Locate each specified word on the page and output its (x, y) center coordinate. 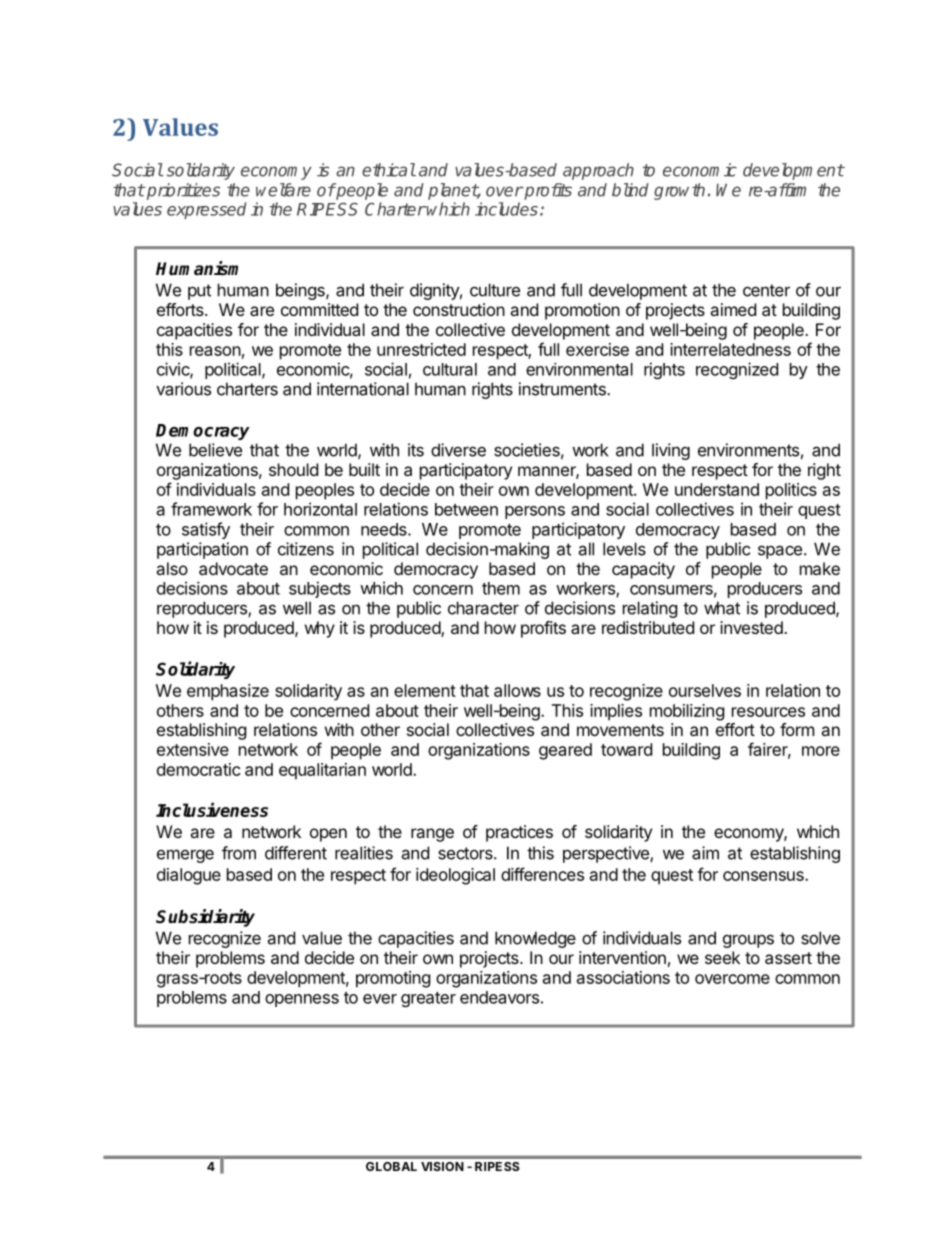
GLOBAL (391, 1166)
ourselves (705, 690)
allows (517, 690)
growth (679, 191)
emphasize (228, 692)
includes (506, 209)
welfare (283, 190)
